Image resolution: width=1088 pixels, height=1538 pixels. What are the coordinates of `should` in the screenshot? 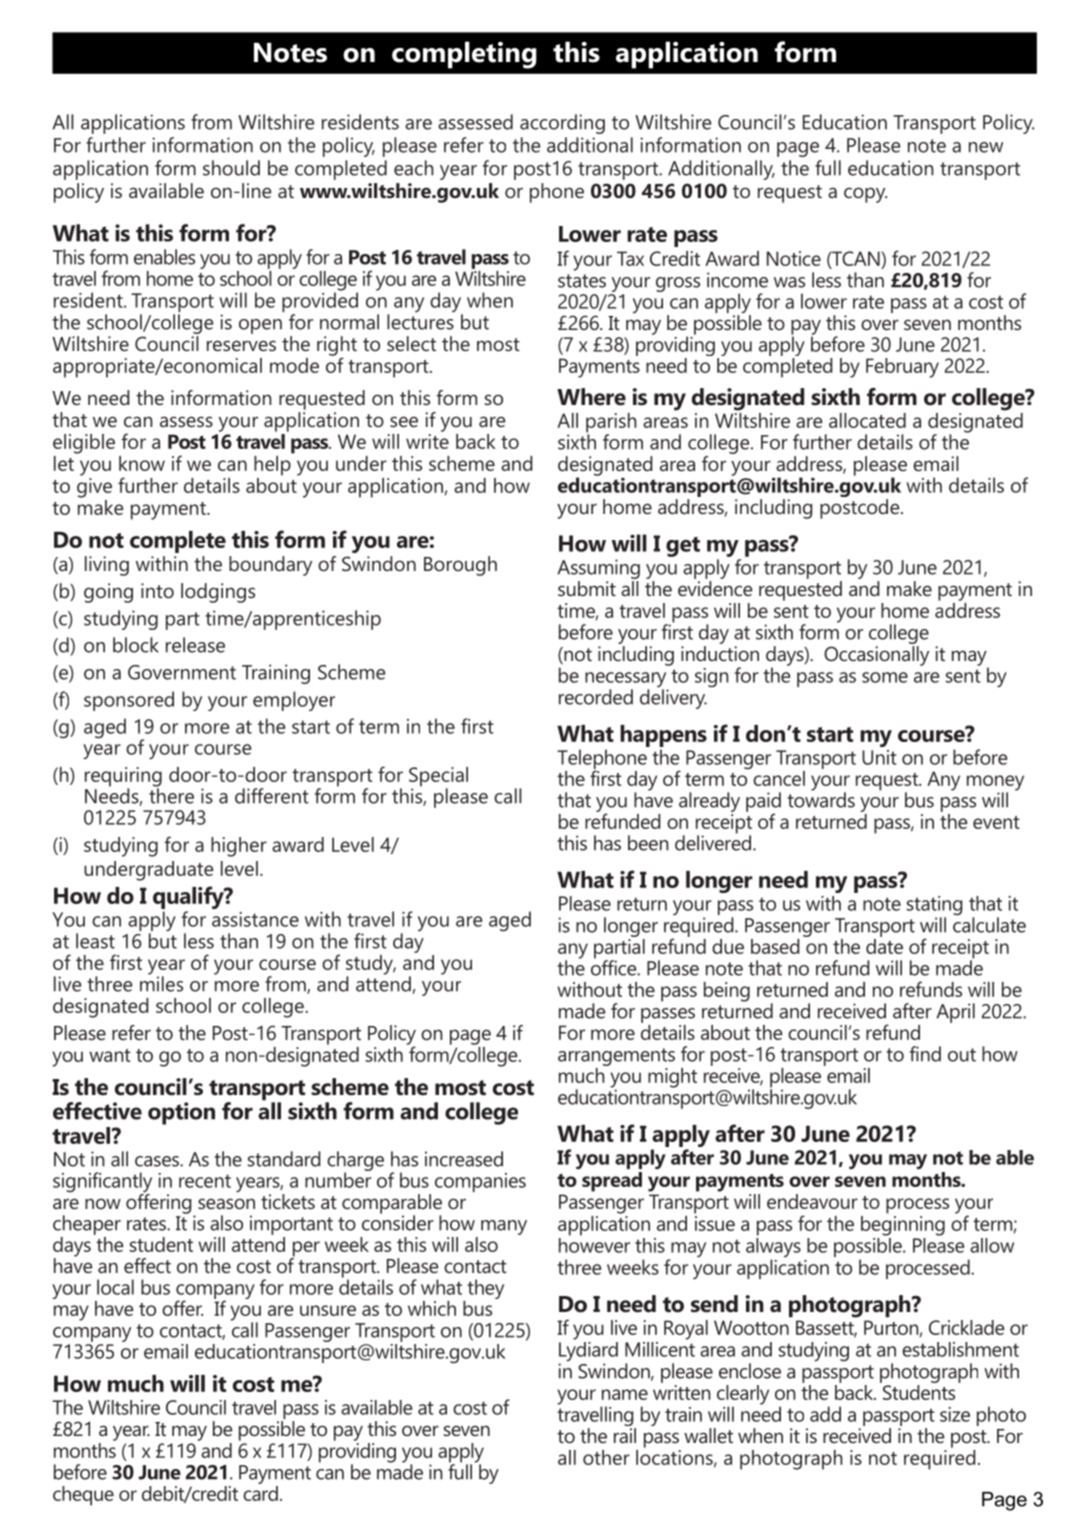 It's located at (231, 168).
